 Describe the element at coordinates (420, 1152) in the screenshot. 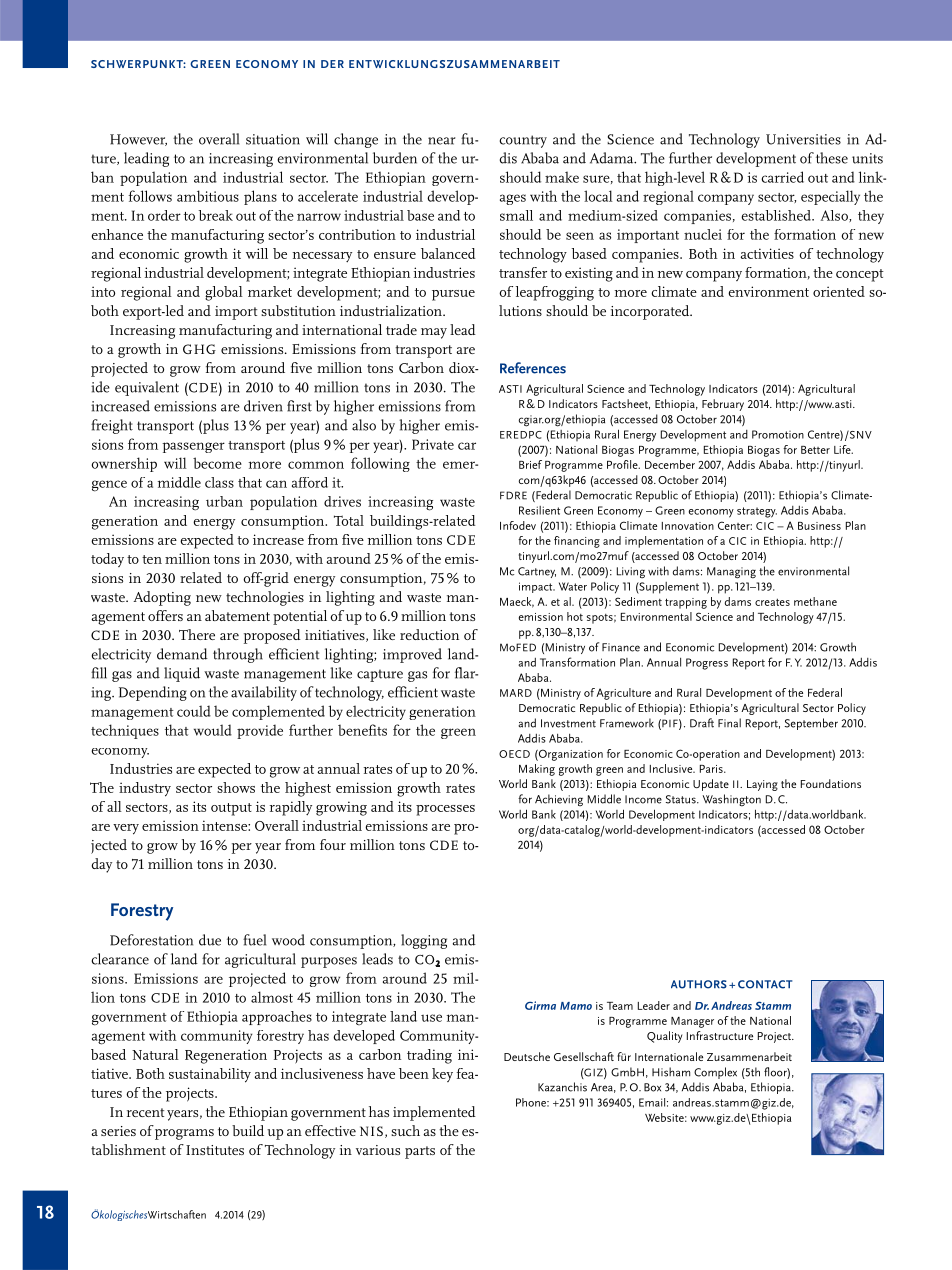

I see `parts` at that location.
